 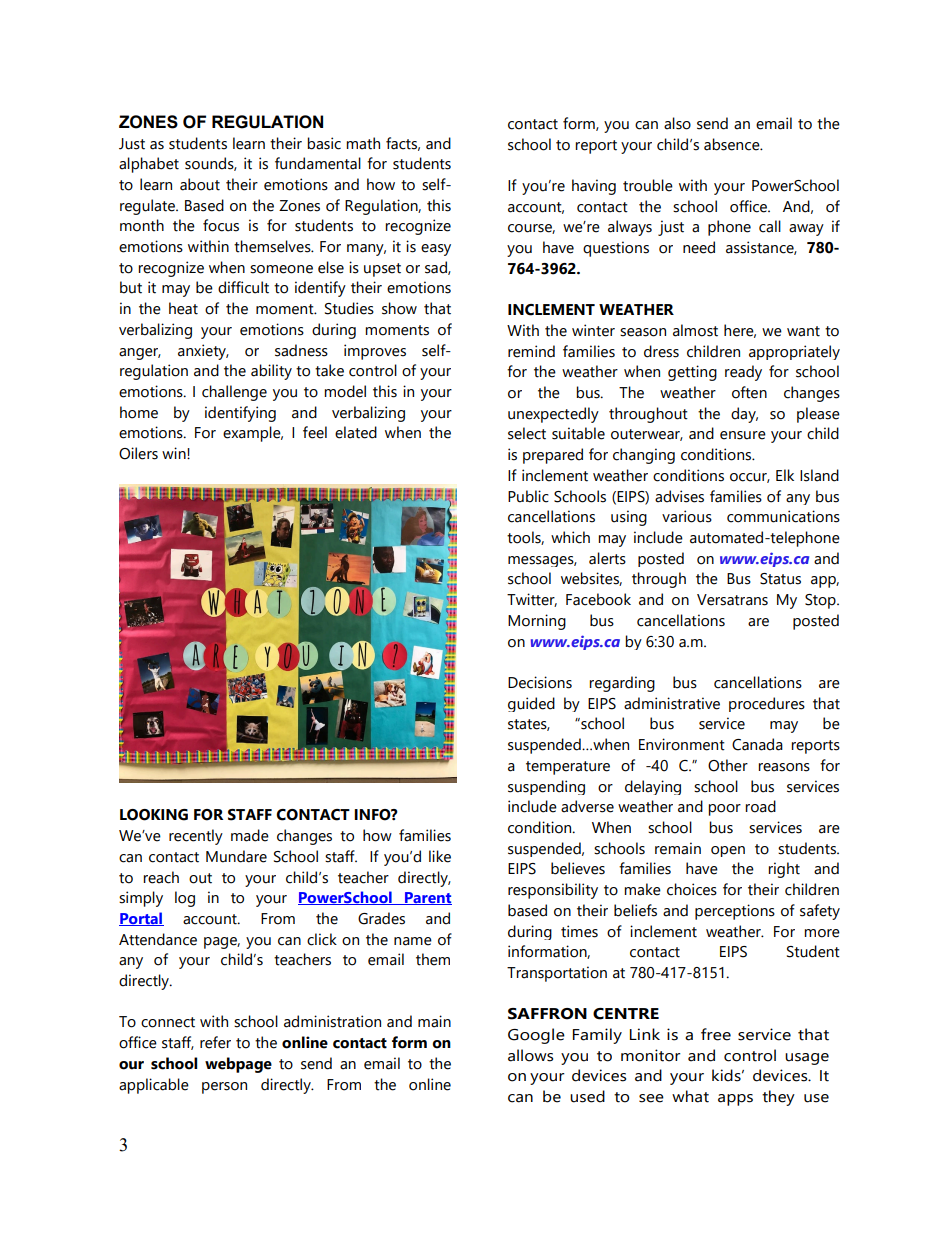 What do you see at coordinates (363, 143) in the screenshot?
I see `math` at bounding box center [363, 143].
